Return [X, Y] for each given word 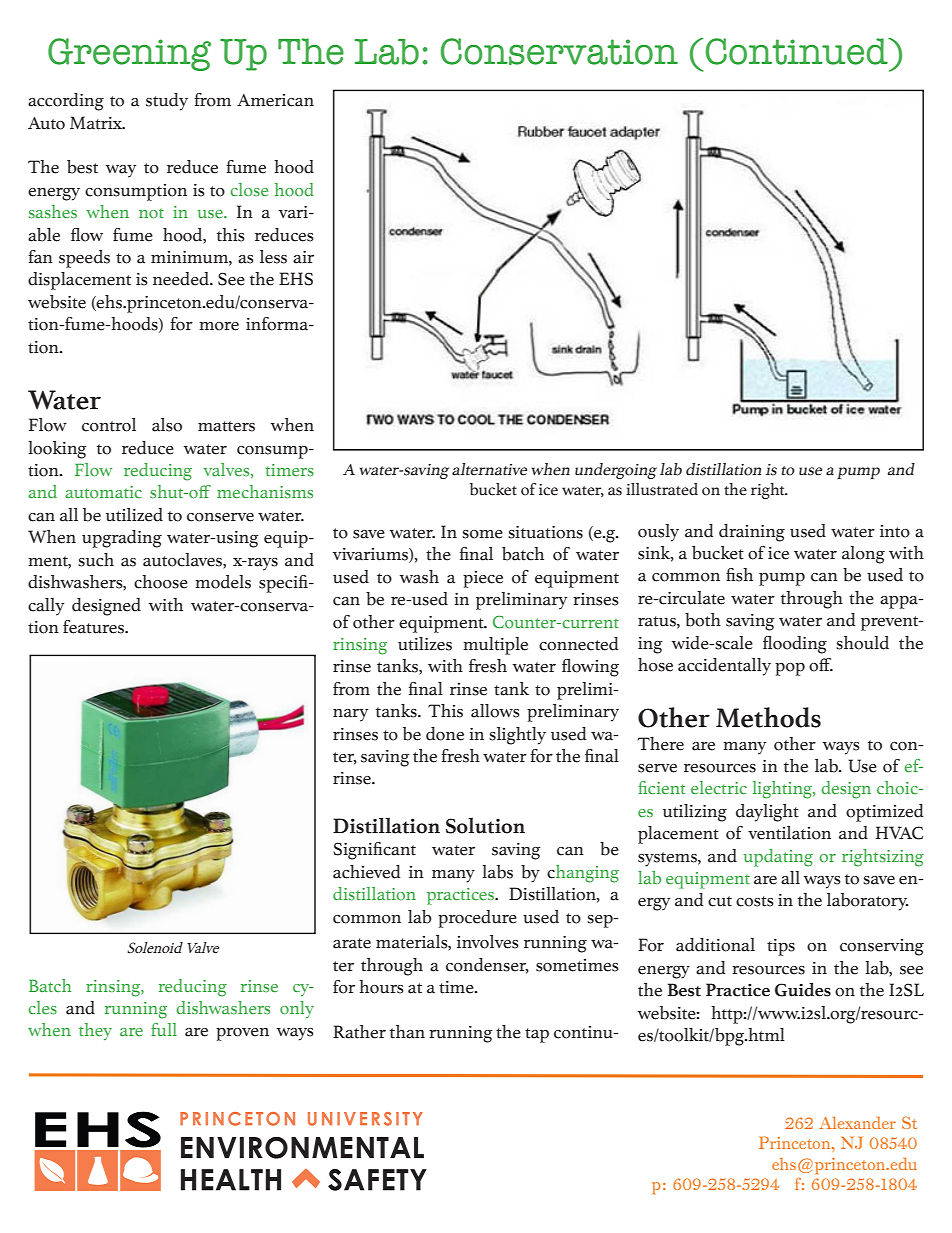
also [167, 425]
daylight [767, 813]
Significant [374, 851]
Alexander [857, 1122]
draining [752, 533]
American [275, 100]
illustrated [662, 489]
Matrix [97, 123]
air [303, 257]
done [445, 734]
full [164, 1029]
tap [537, 1035]
